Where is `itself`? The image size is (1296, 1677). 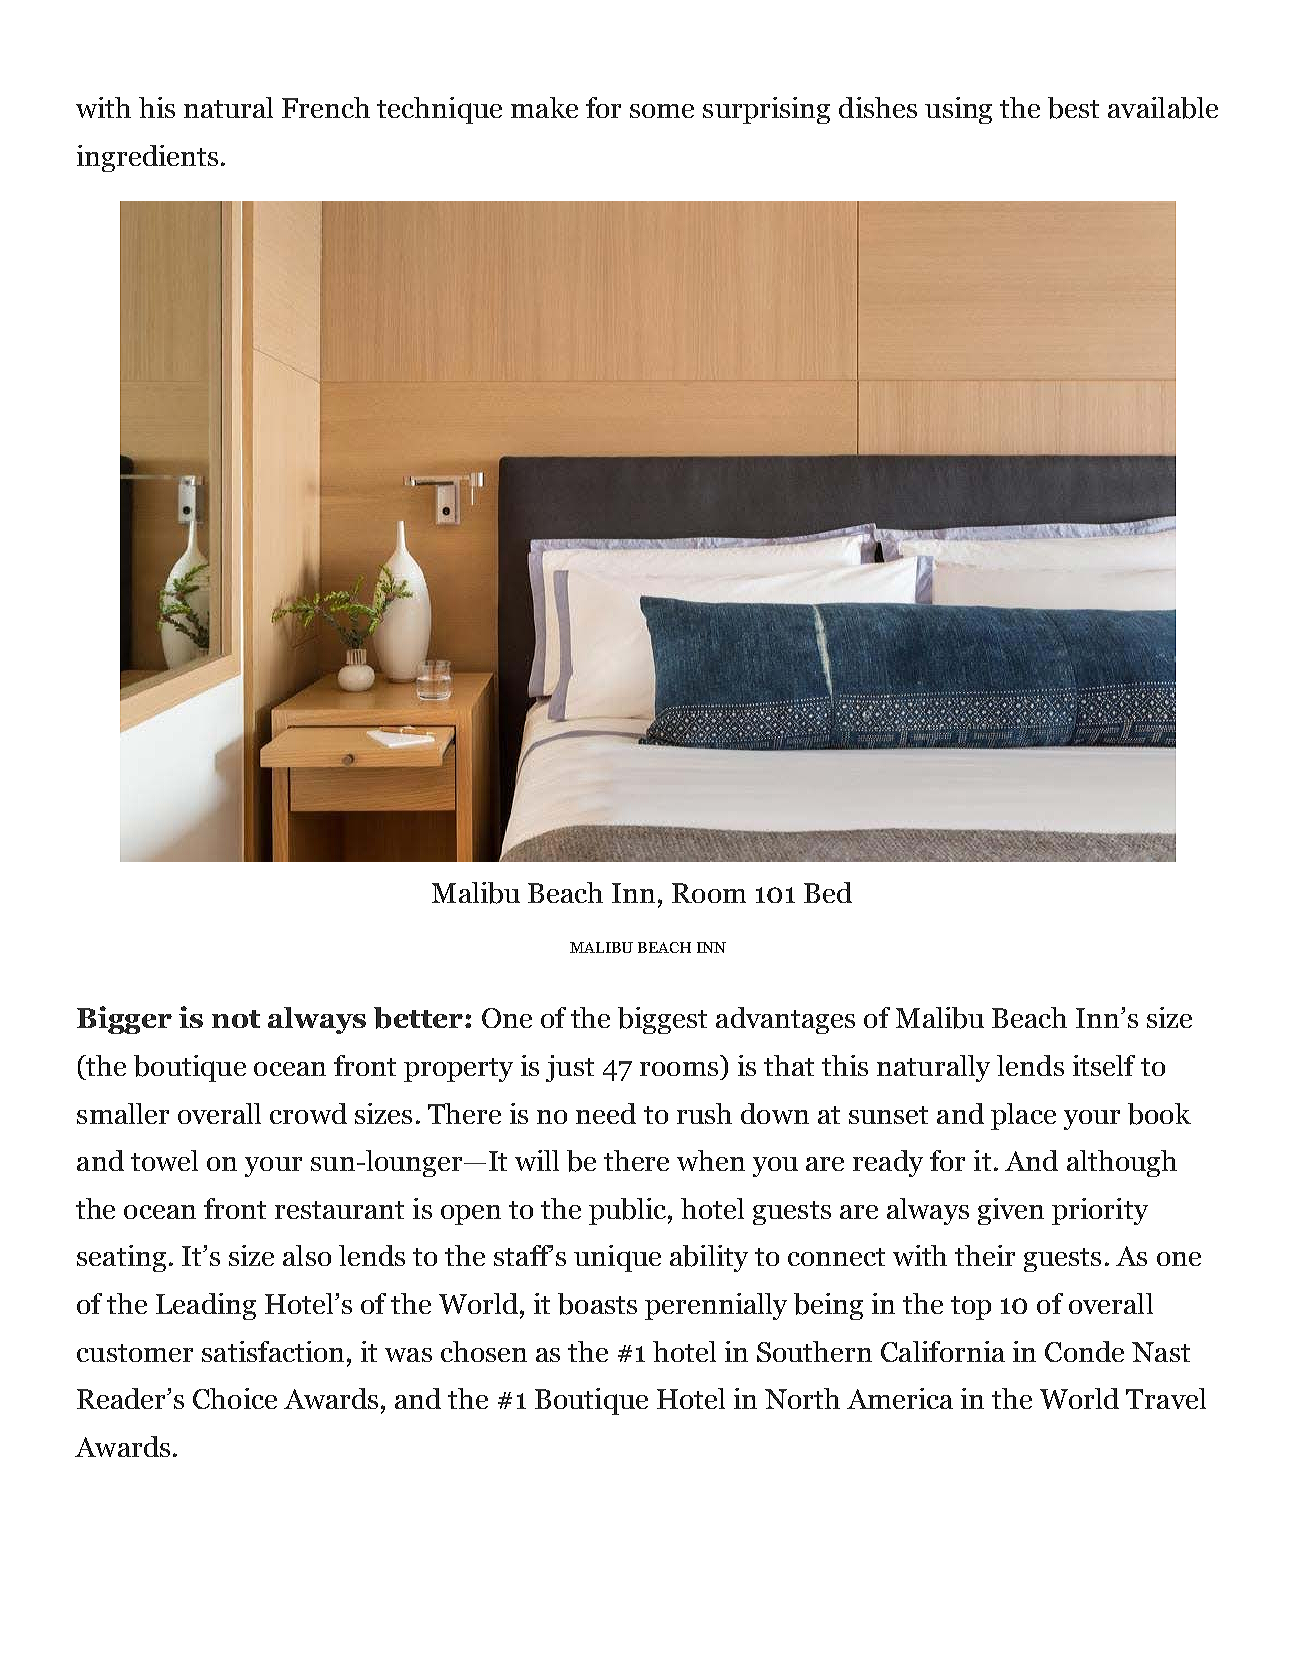 itself is located at coordinates (1104, 1065).
